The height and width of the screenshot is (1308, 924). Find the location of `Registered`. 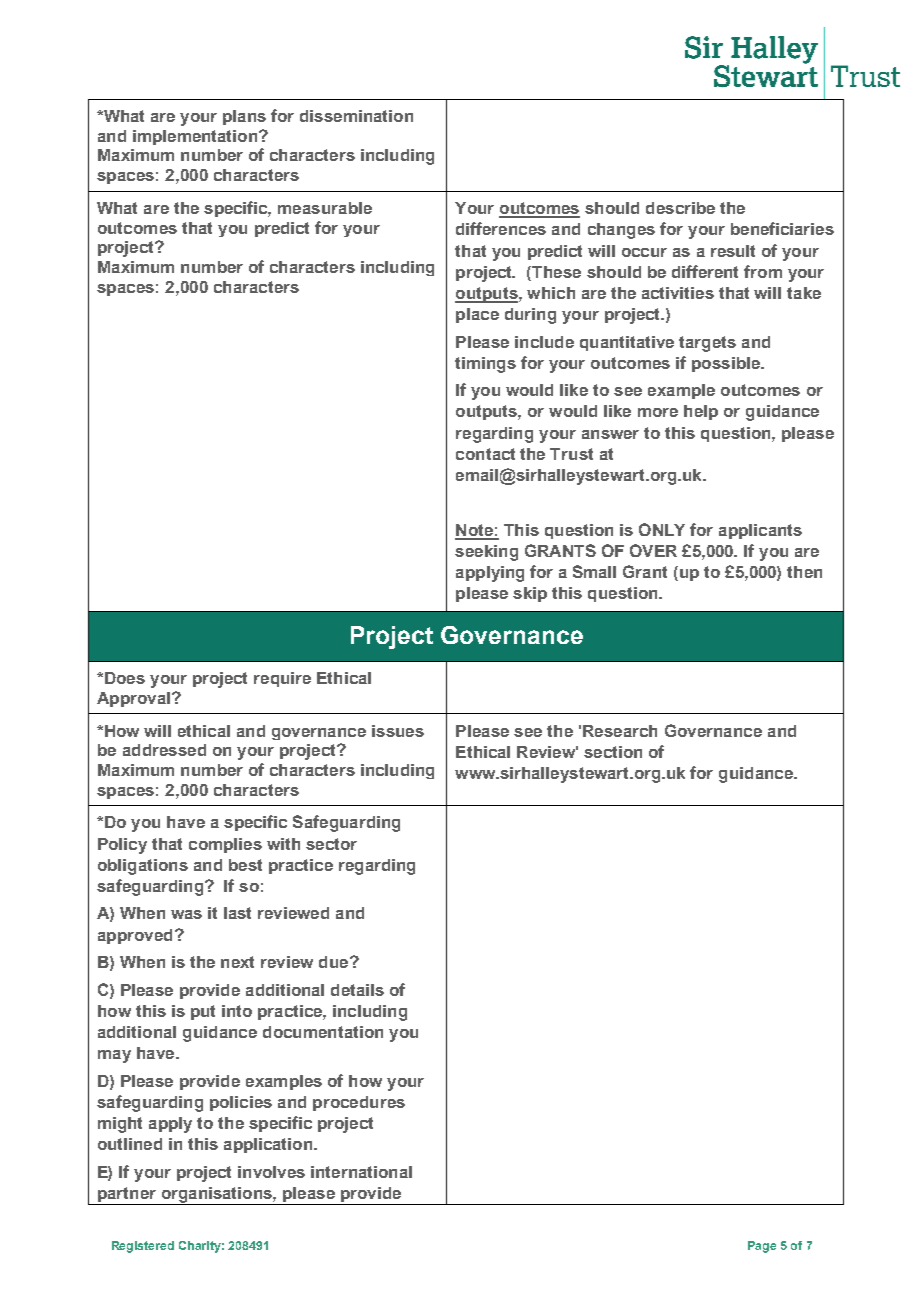

Registered is located at coordinates (143, 1247).
